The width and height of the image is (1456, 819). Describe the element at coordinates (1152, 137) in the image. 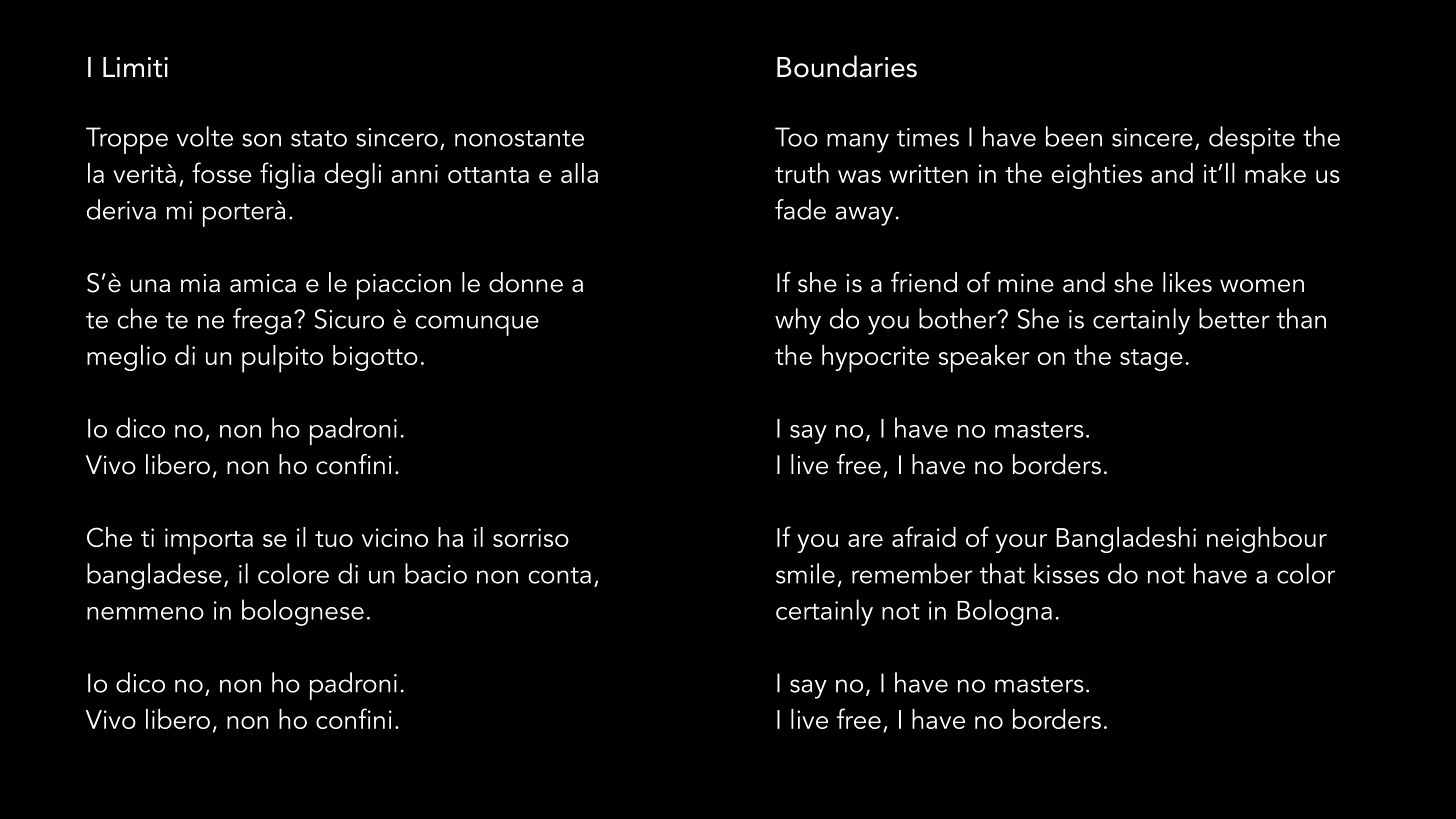

I see `sincere` at that location.
